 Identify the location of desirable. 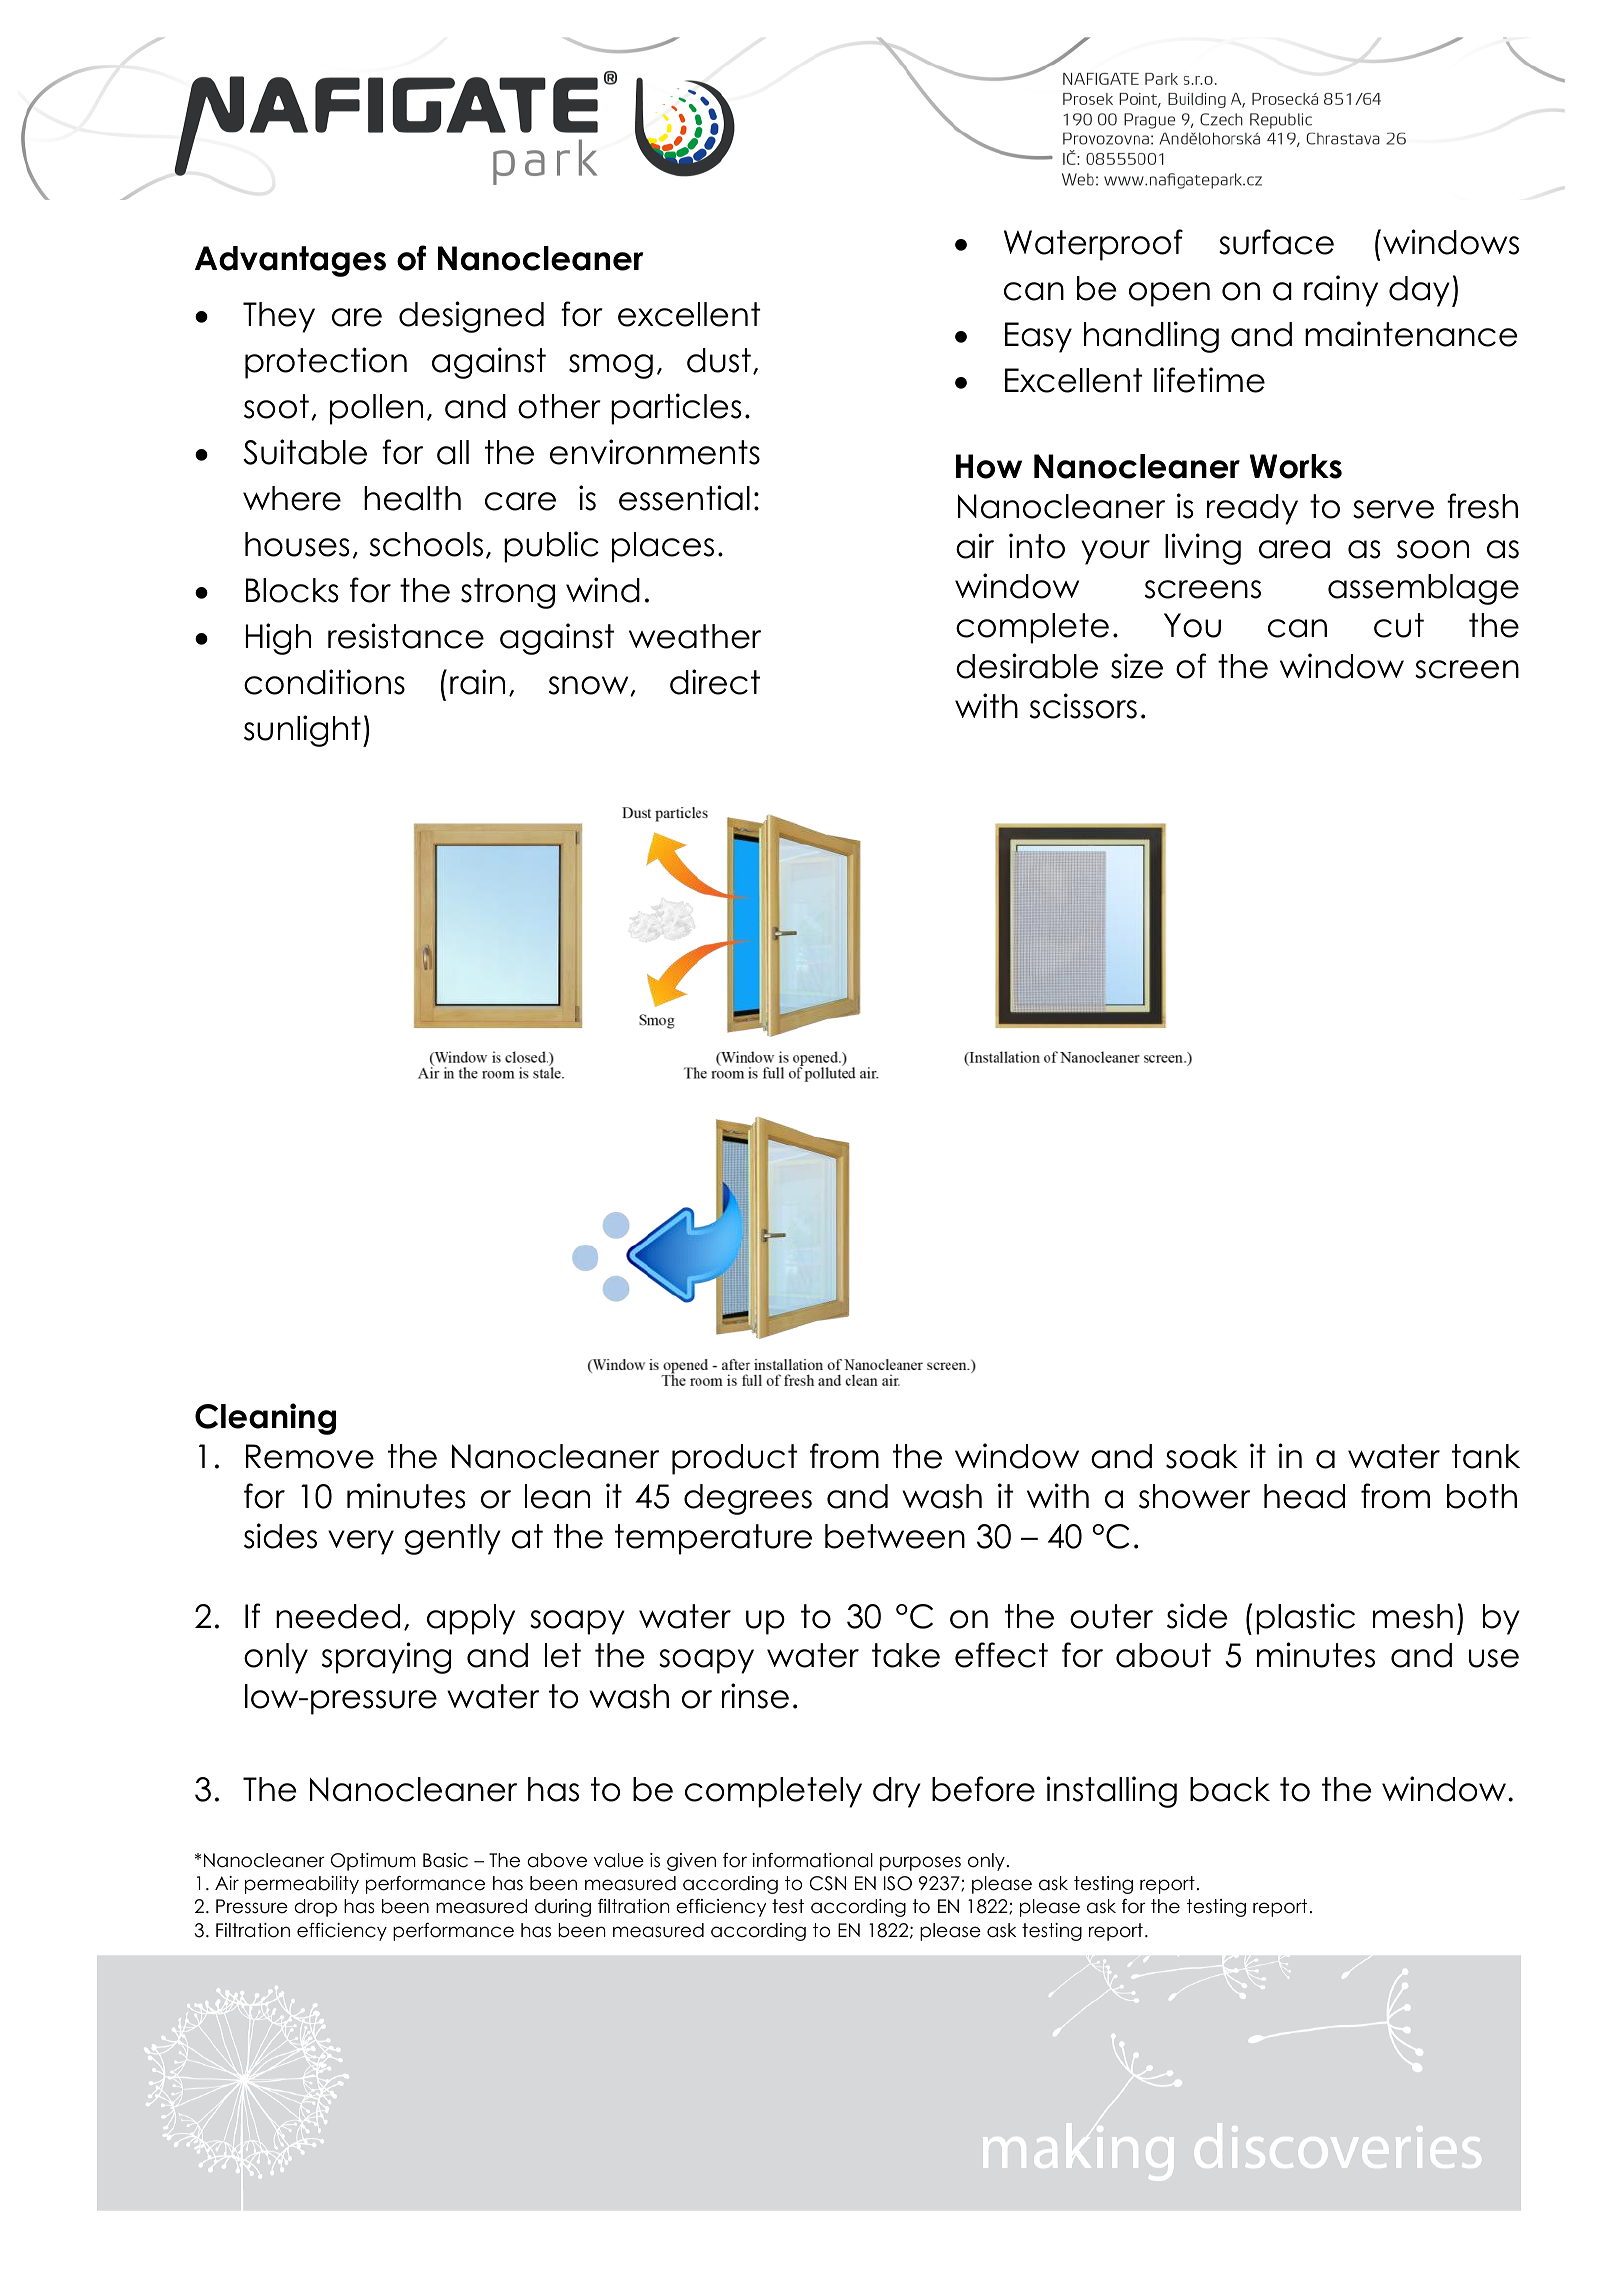
(1027, 666).
